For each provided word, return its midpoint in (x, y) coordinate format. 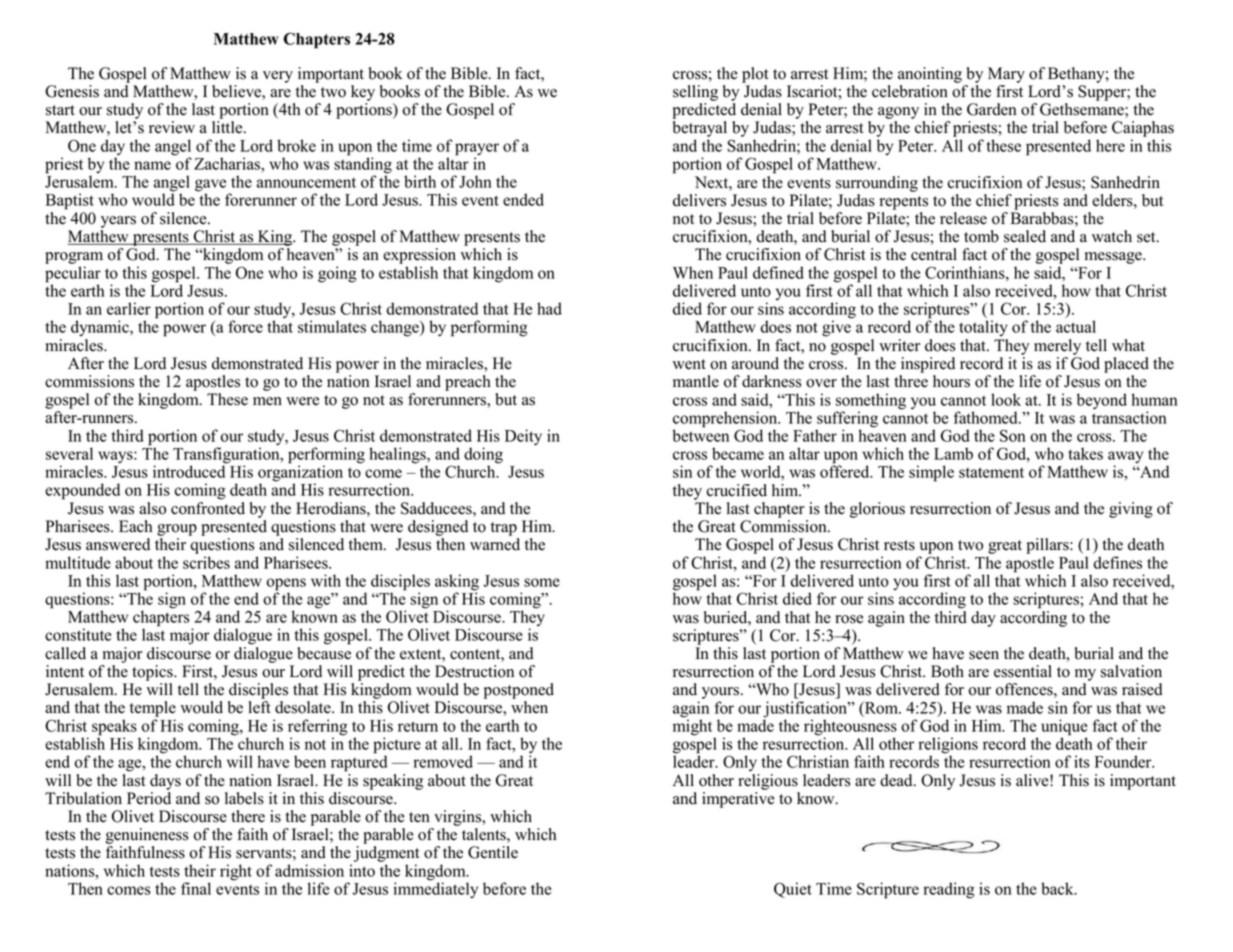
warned (495, 544)
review (172, 127)
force (245, 326)
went (689, 364)
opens (286, 585)
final (196, 888)
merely (1057, 347)
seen (984, 655)
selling (695, 93)
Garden (991, 109)
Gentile (493, 852)
